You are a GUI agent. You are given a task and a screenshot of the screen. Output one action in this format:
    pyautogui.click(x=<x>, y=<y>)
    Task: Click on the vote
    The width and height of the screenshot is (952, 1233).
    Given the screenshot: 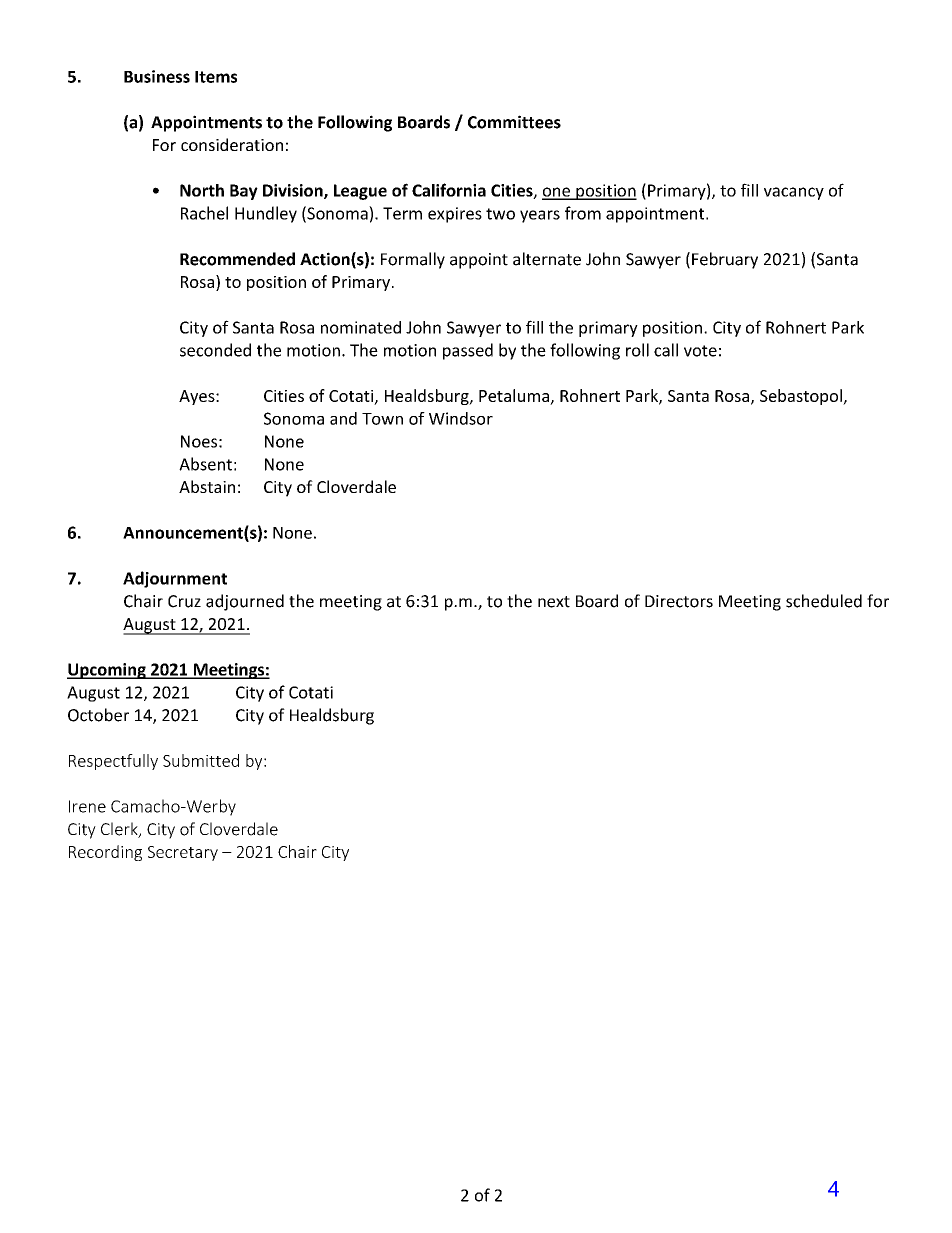 What is the action you would take?
    pyautogui.click(x=700, y=351)
